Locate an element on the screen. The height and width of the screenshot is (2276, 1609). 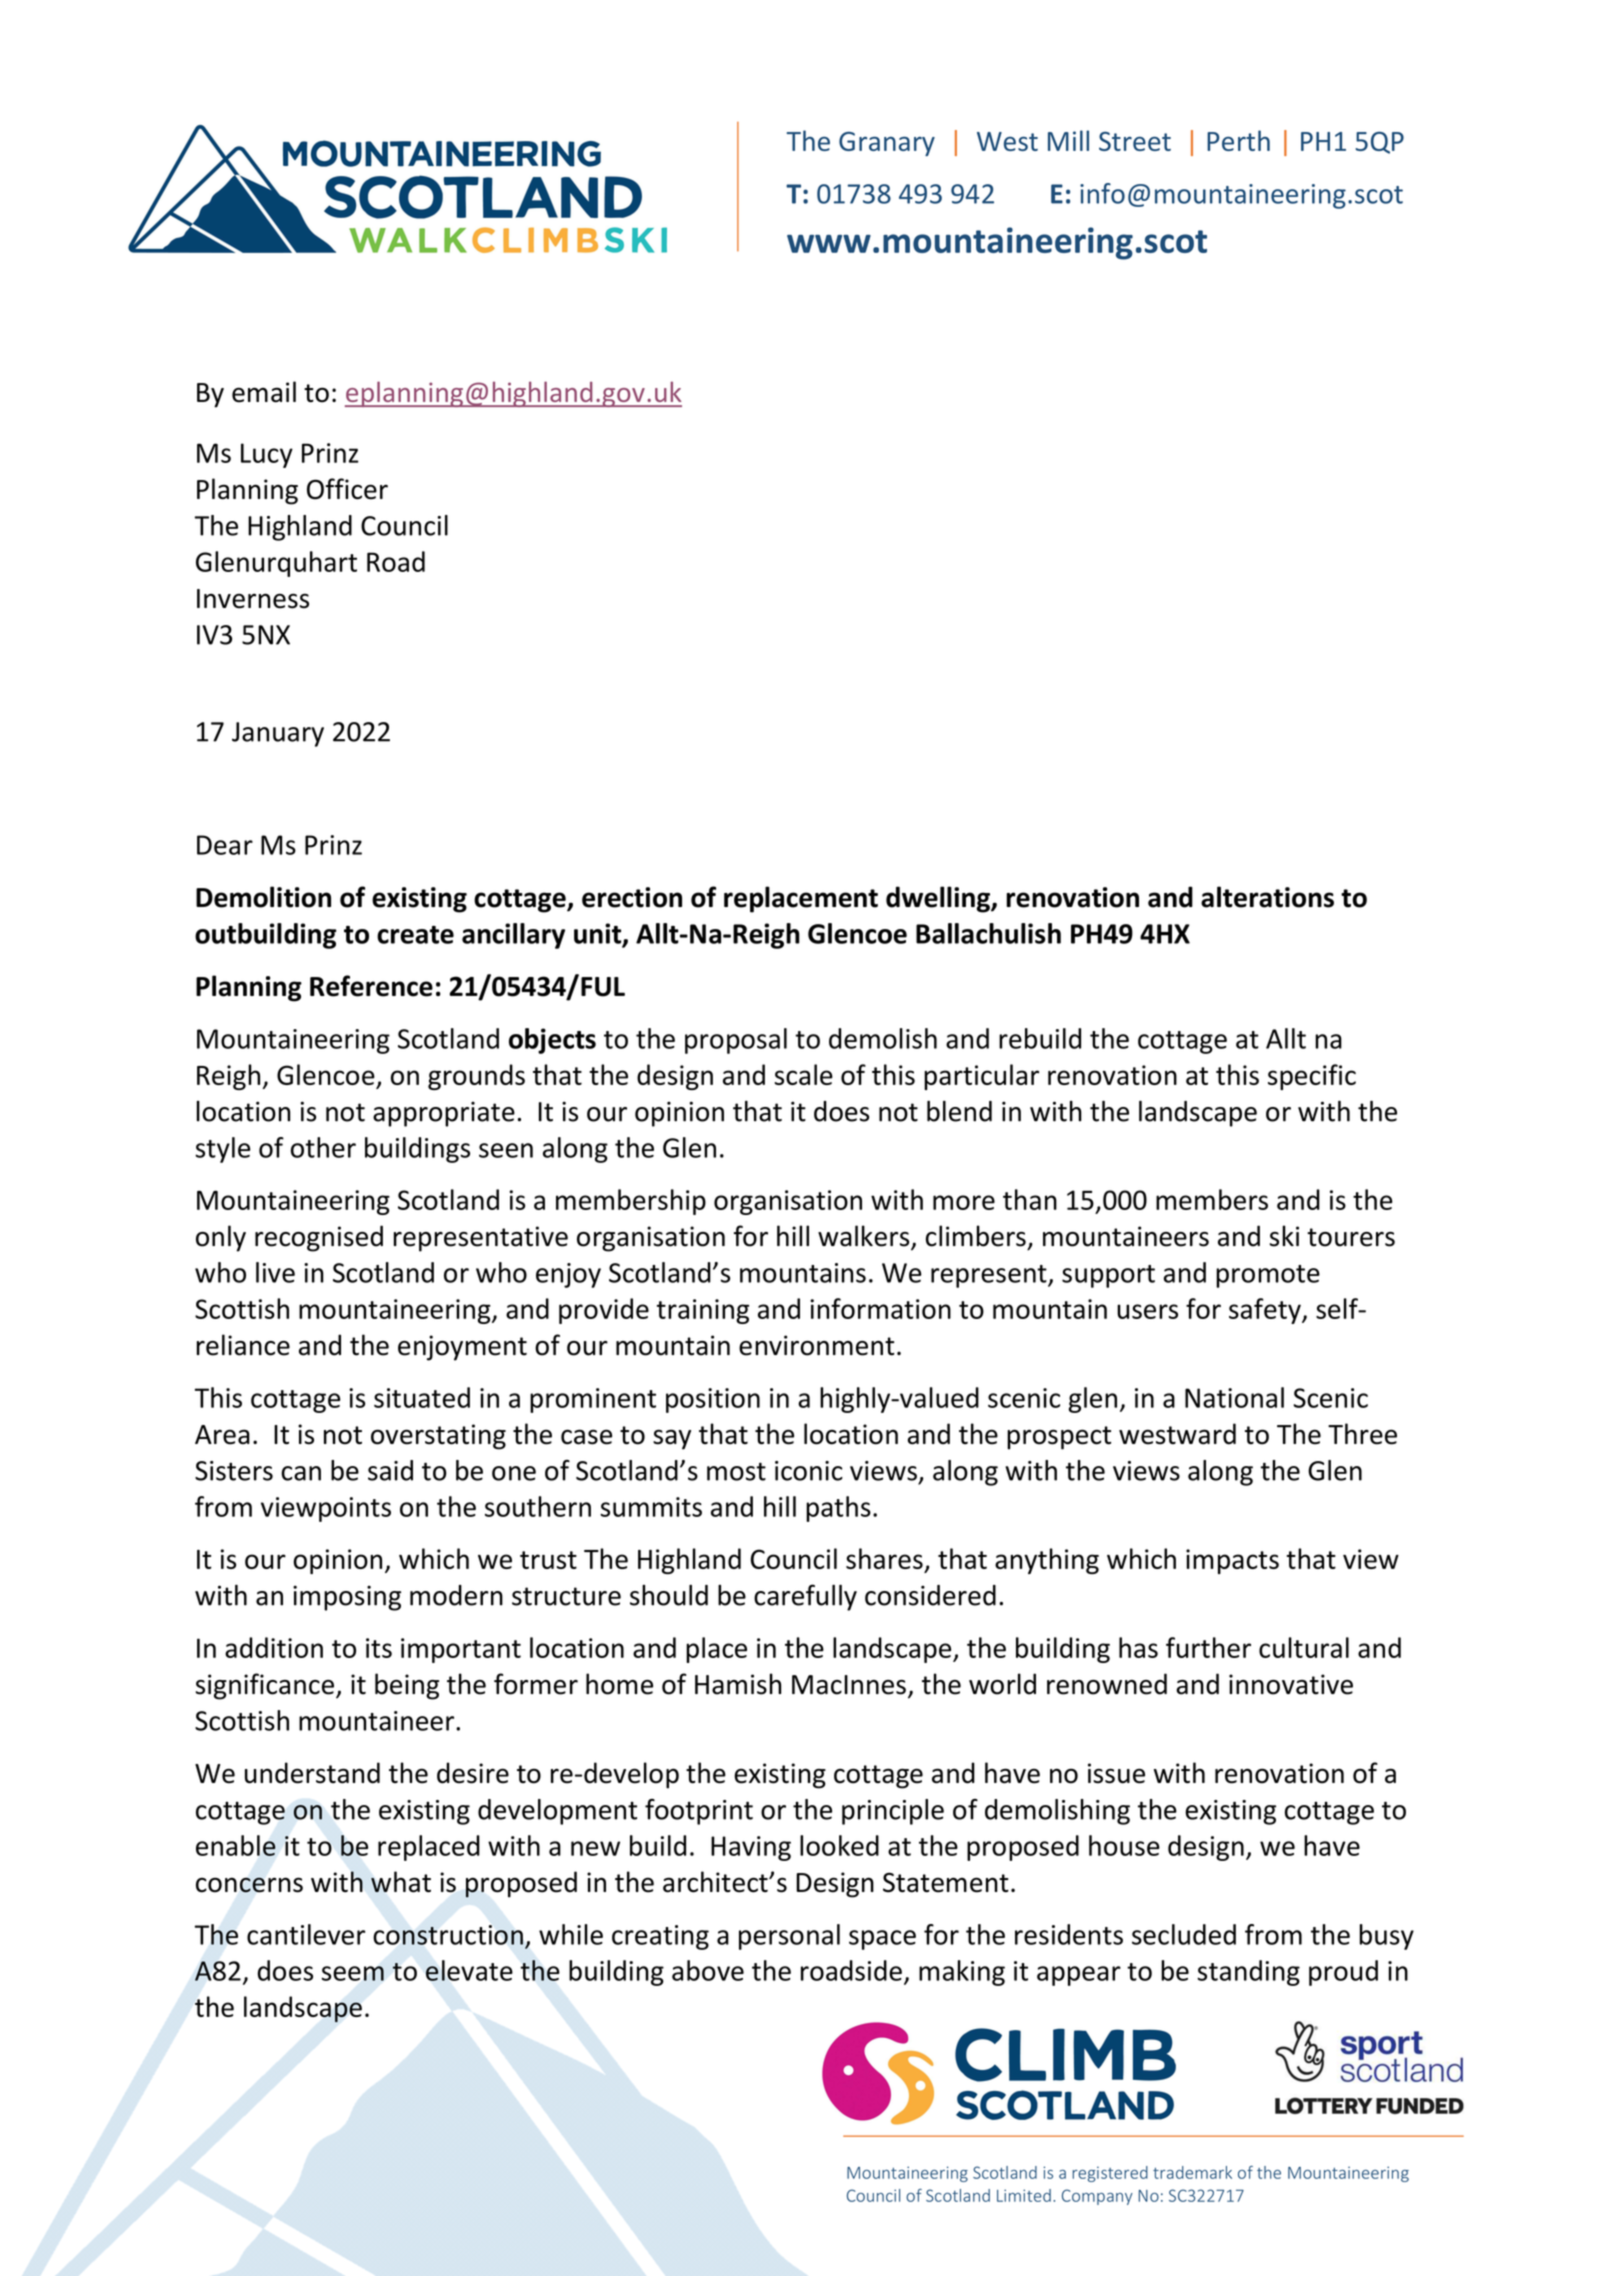
email is located at coordinates (264, 392).
